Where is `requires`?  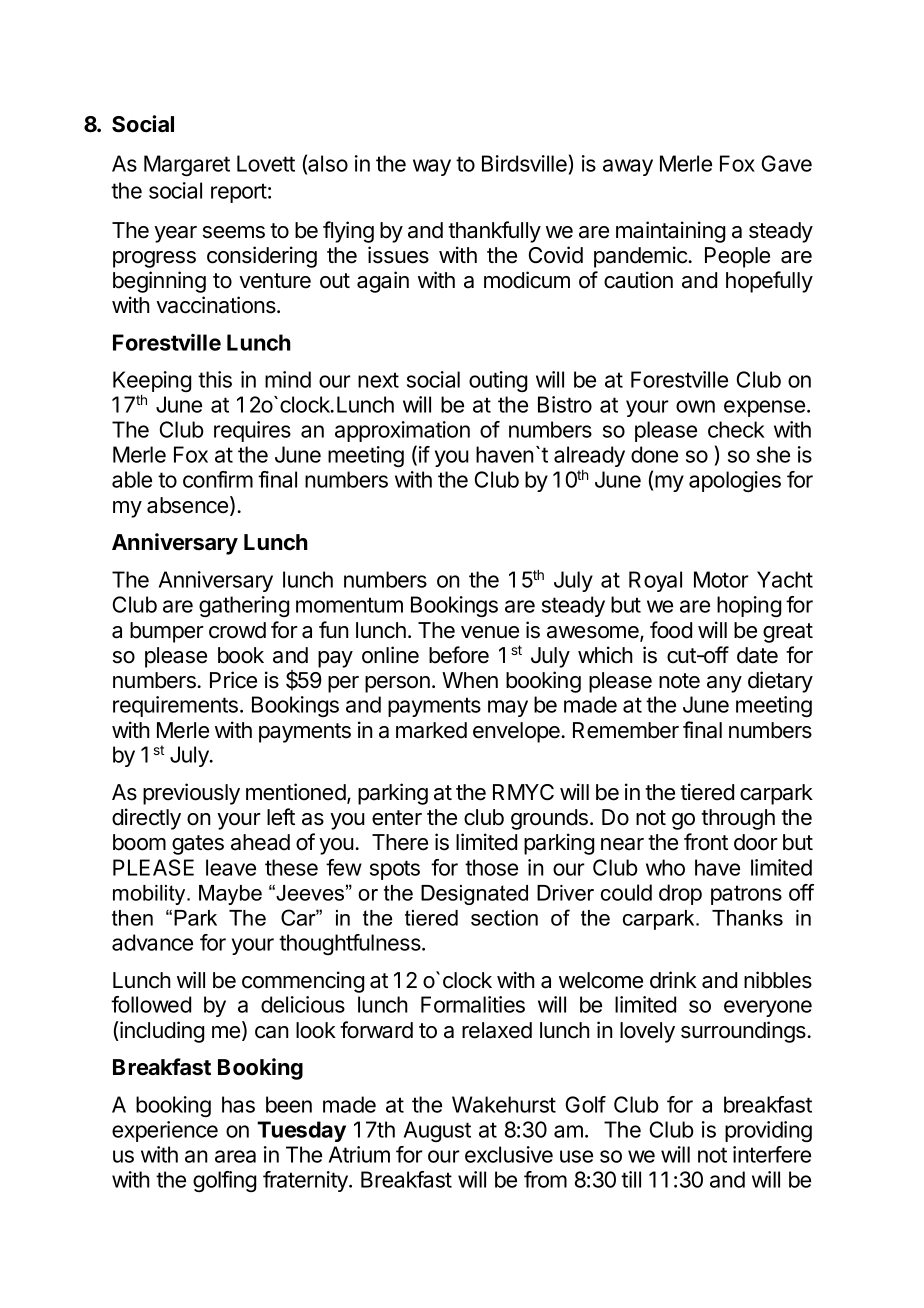
requires is located at coordinates (252, 431).
